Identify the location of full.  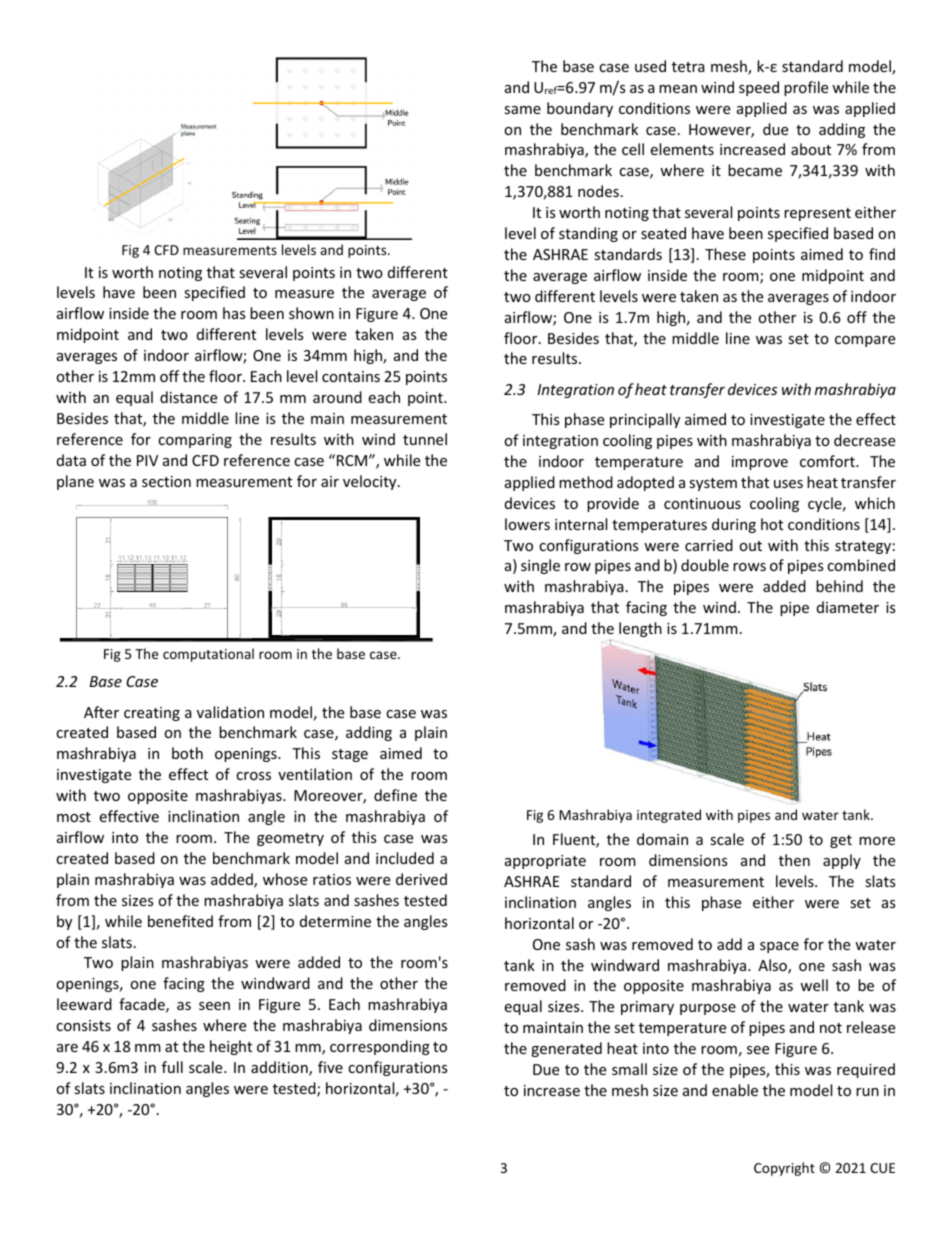
(172, 1067).
